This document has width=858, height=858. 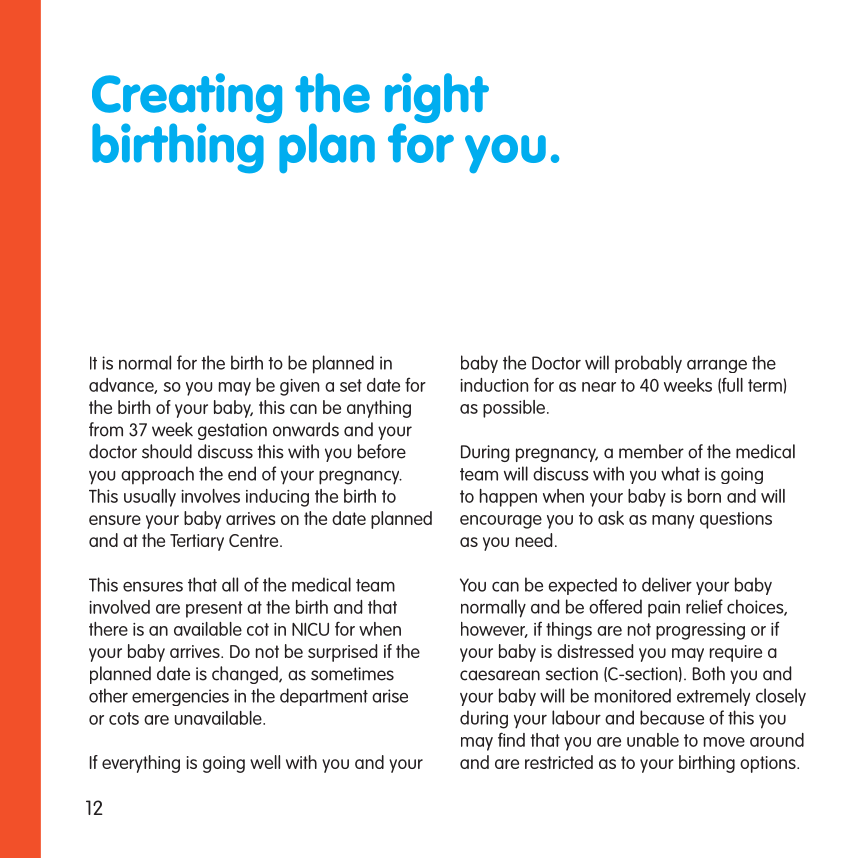 What do you see at coordinates (187, 99) in the document?
I see `Creating` at bounding box center [187, 99].
